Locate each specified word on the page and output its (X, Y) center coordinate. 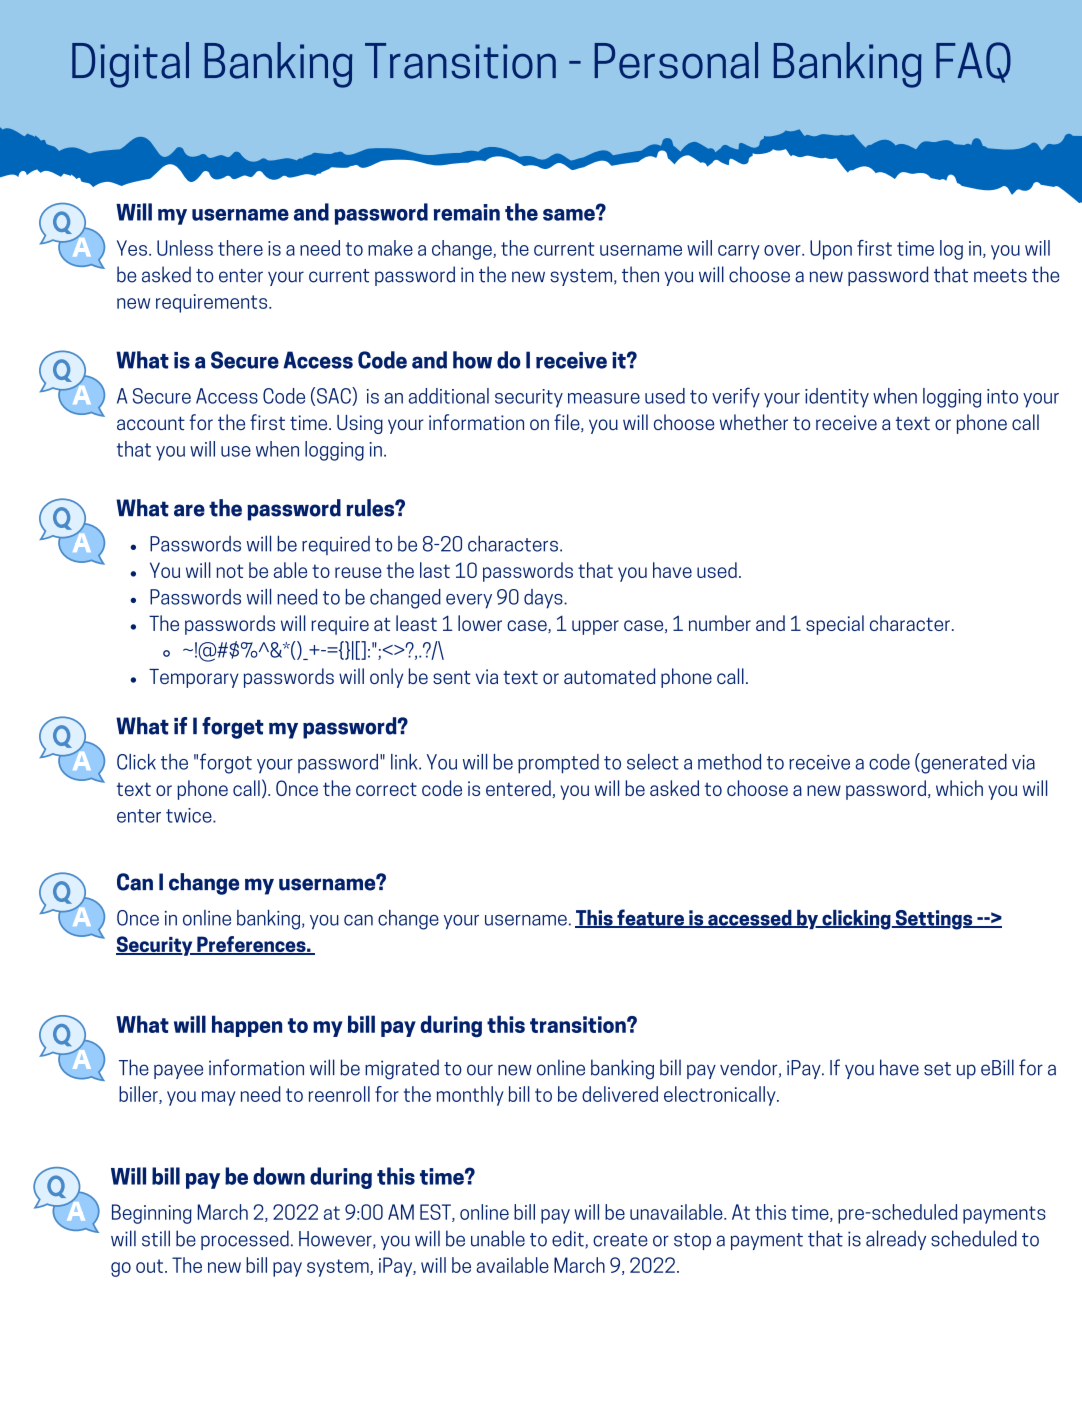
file (568, 423)
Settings (934, 920)
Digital (130, 65)
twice (190, 815)
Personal (676, 60)
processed (245, 1240)
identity (837, 398)
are (189, 510)
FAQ (973, 62)
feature (650, 918)
